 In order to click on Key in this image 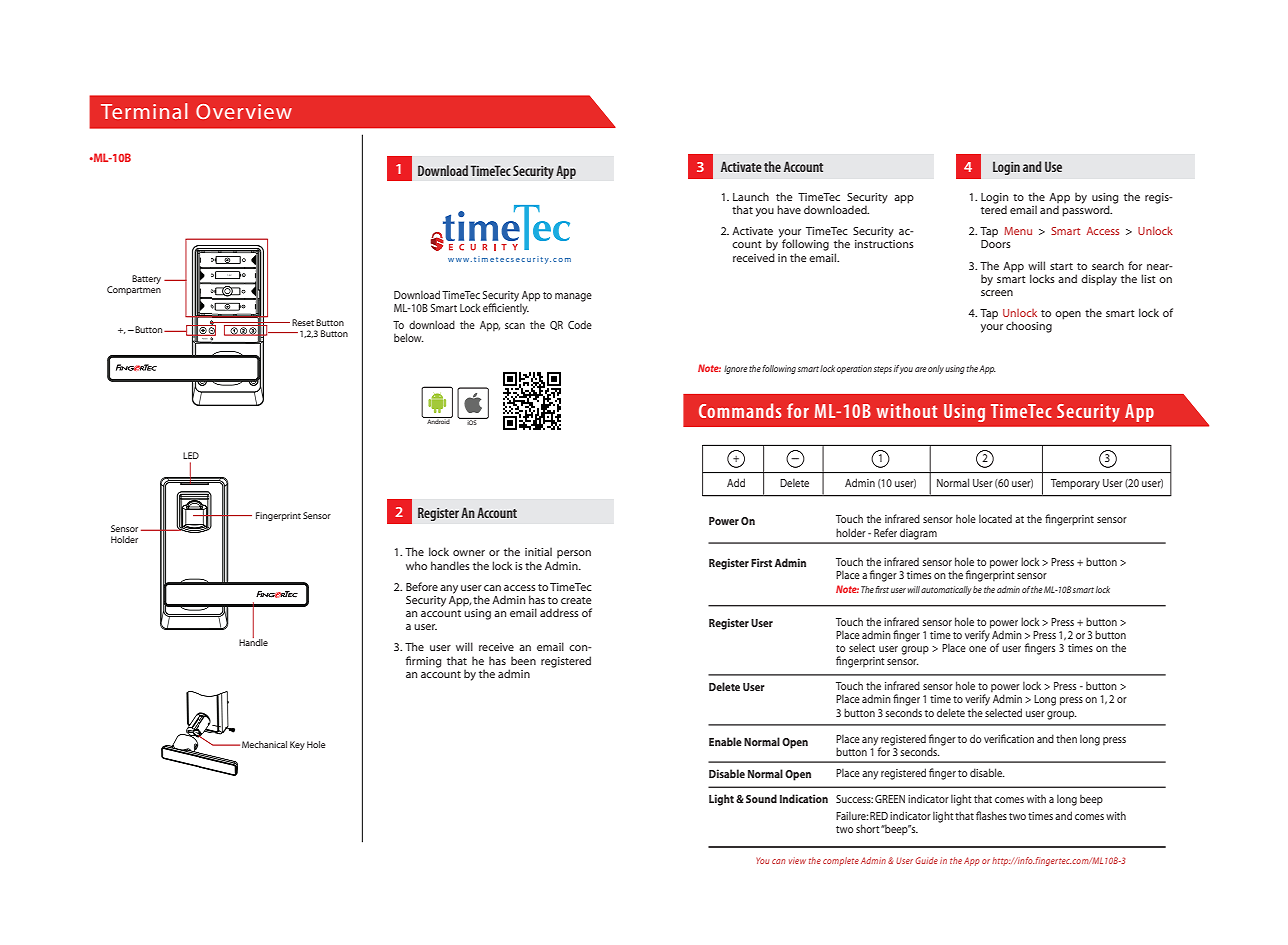, I will do `click(297, 745)`.
